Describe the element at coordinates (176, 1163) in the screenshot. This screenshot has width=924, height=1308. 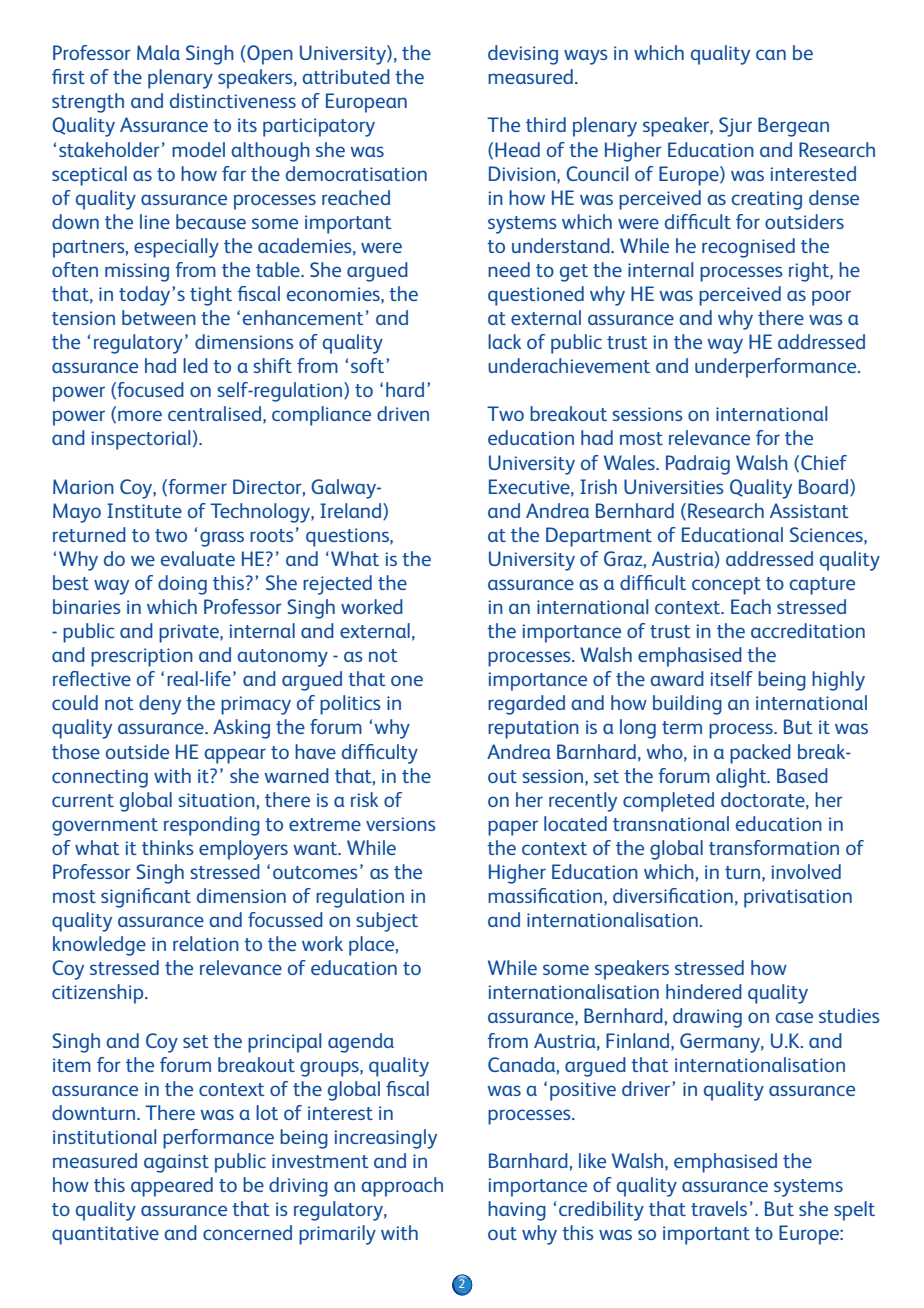
I see `against` at that location.
